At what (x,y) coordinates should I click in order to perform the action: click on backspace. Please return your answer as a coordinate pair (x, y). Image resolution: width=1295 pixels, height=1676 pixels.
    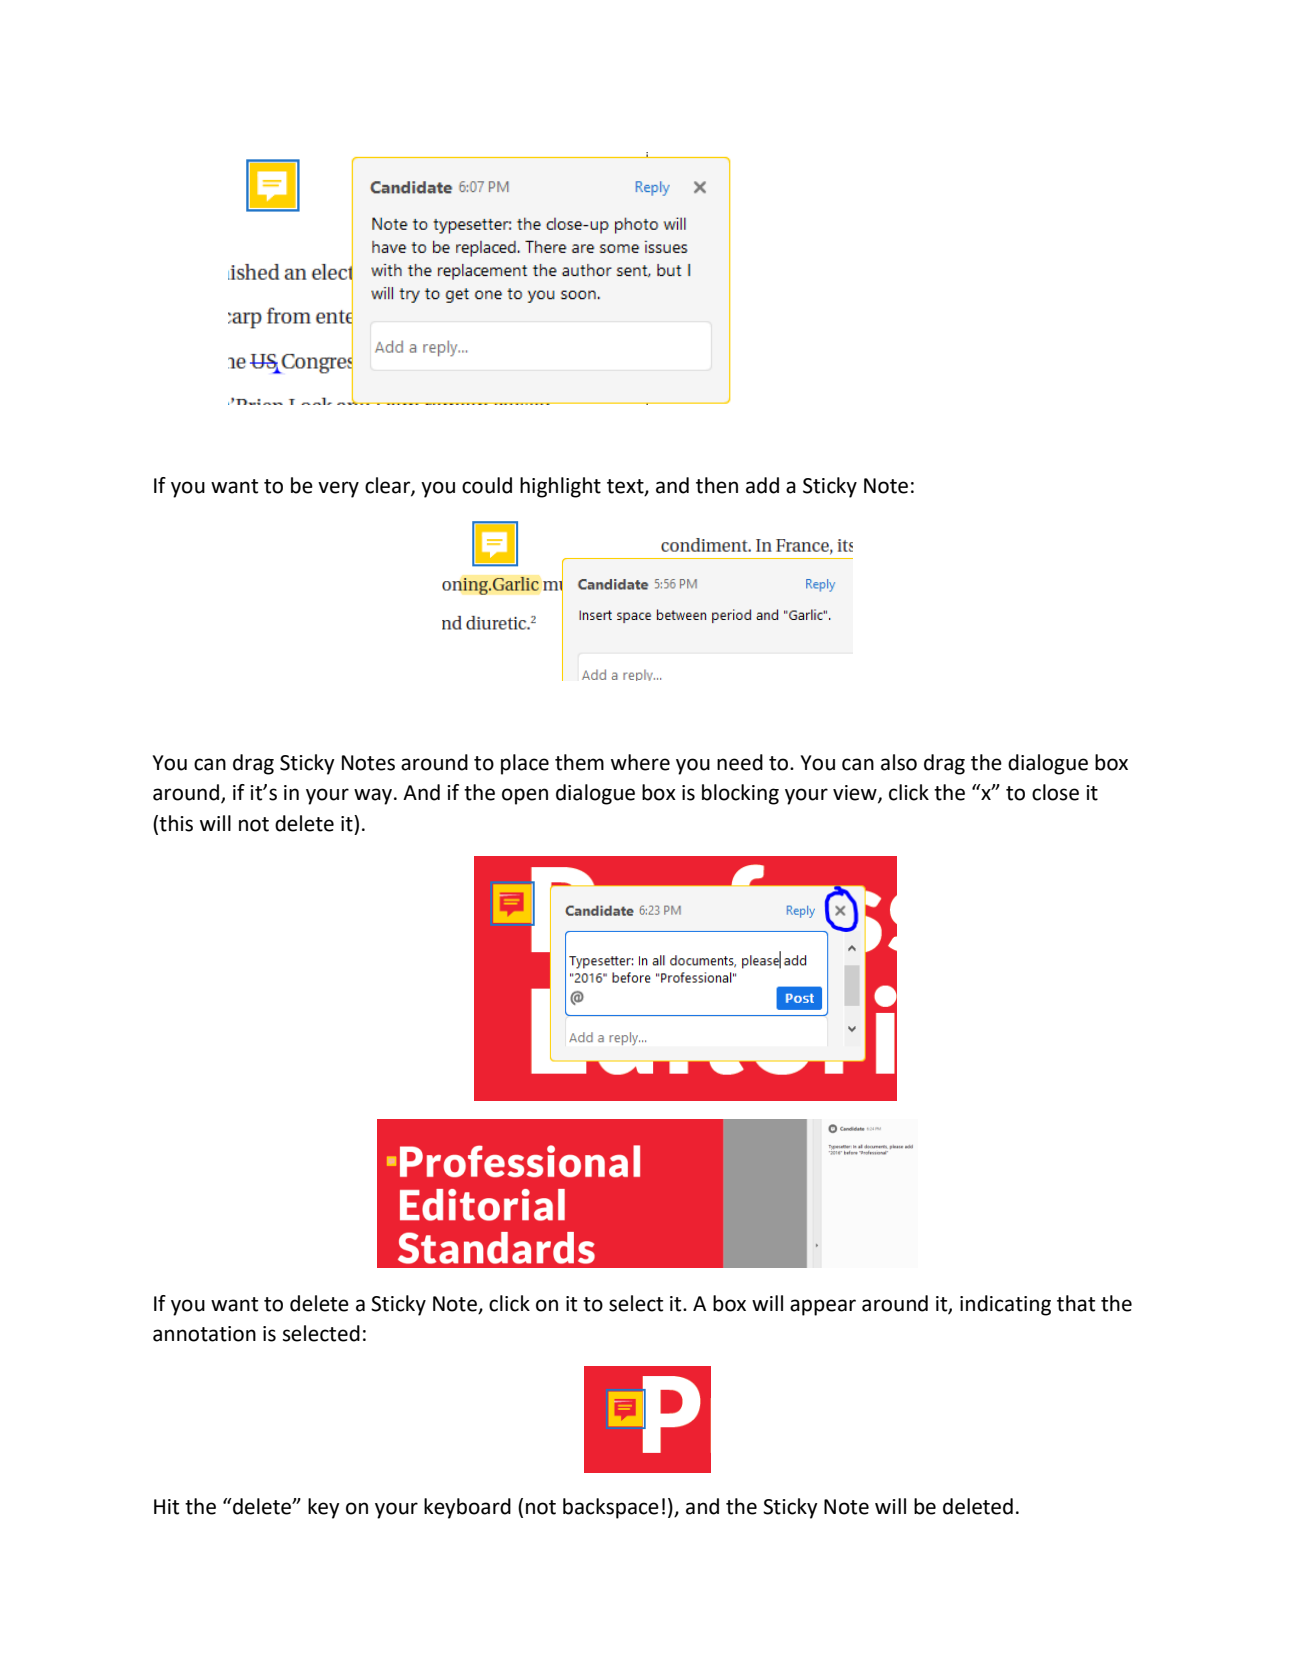
    Looking at the image, I should click on (611, 1508).
